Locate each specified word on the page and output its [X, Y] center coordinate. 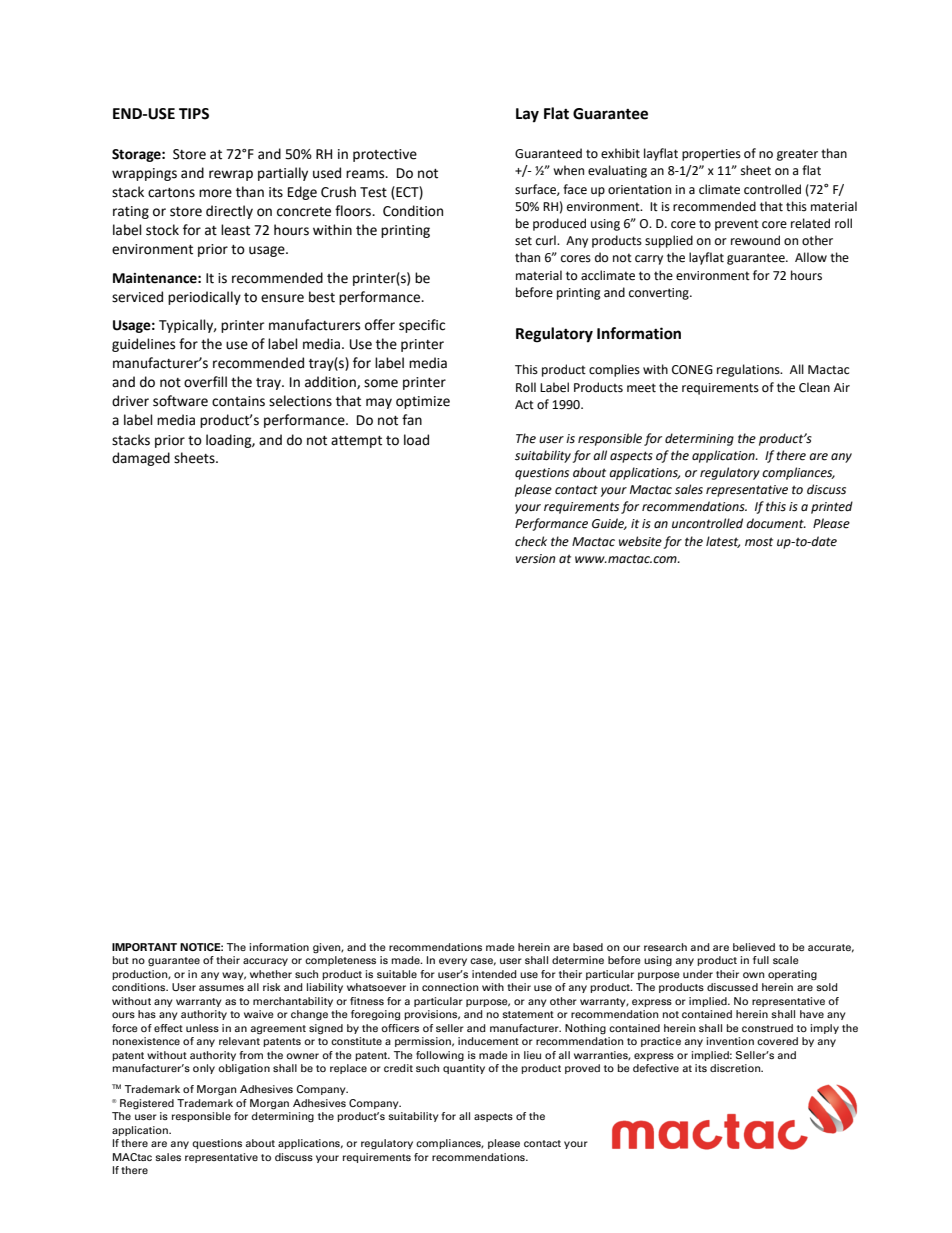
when [568, 170]
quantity [464, 1069]
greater [797, 155]
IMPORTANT [144, 947]
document [776, 523]
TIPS [194, 114]
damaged [141, 459]
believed [754, 947]
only [204, 1069]
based [588, 947]
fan [412, 420]
